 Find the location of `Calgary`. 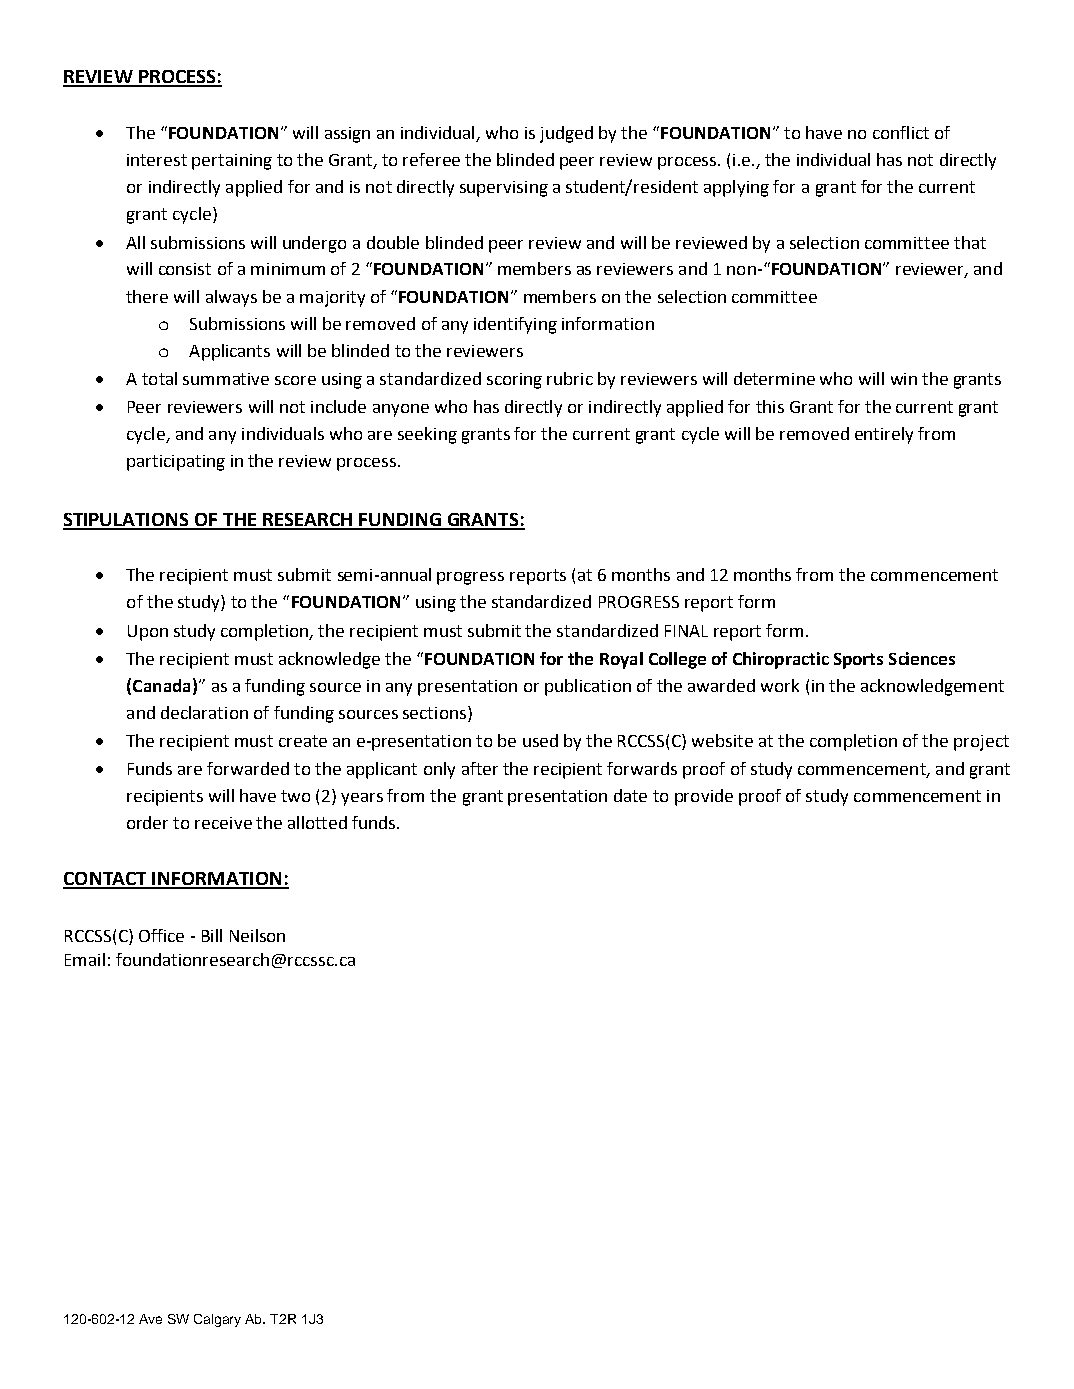

Calgary is located at coordinates (217, 1320).
